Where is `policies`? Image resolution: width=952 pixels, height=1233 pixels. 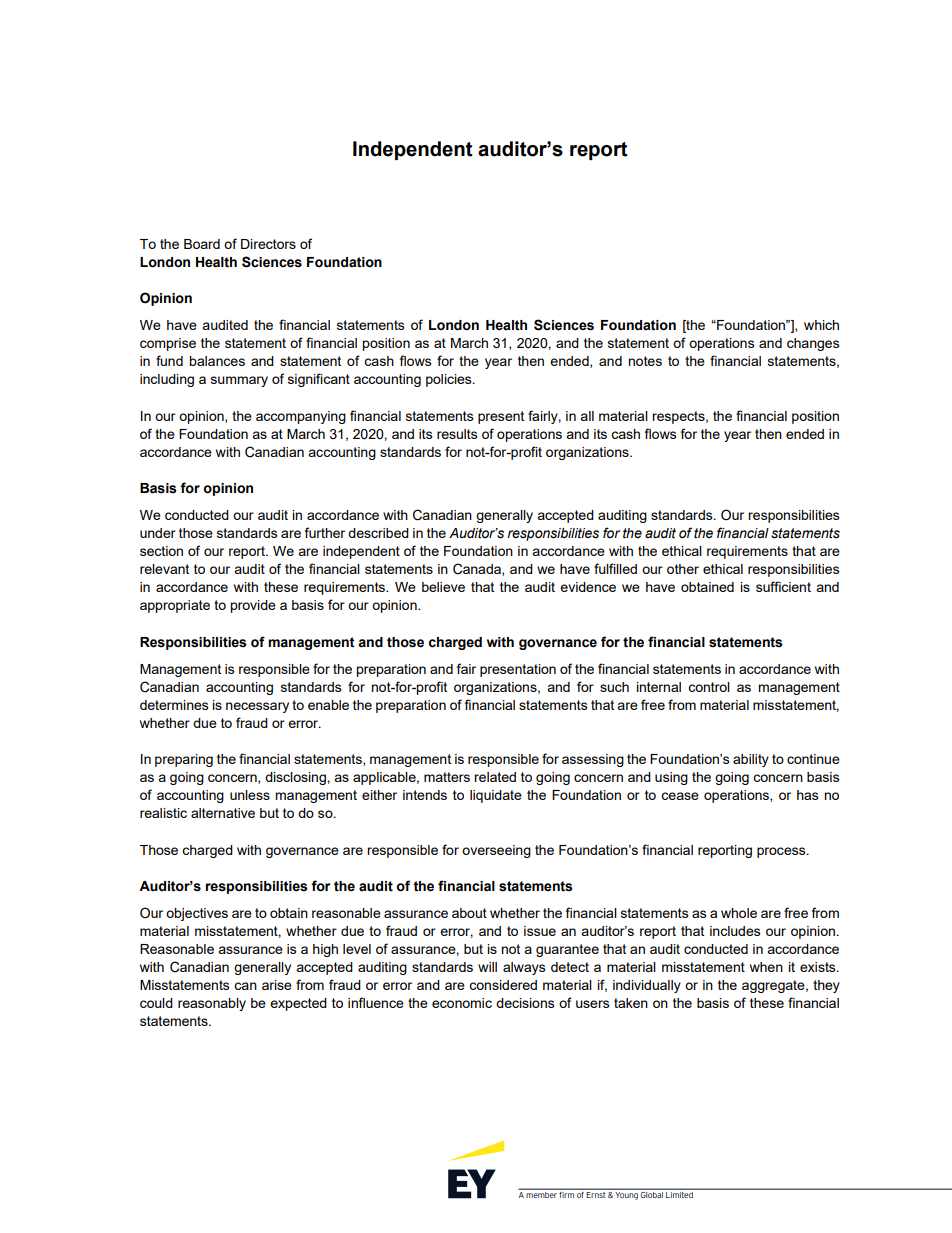 policies is located at coordinates (450, 380).
